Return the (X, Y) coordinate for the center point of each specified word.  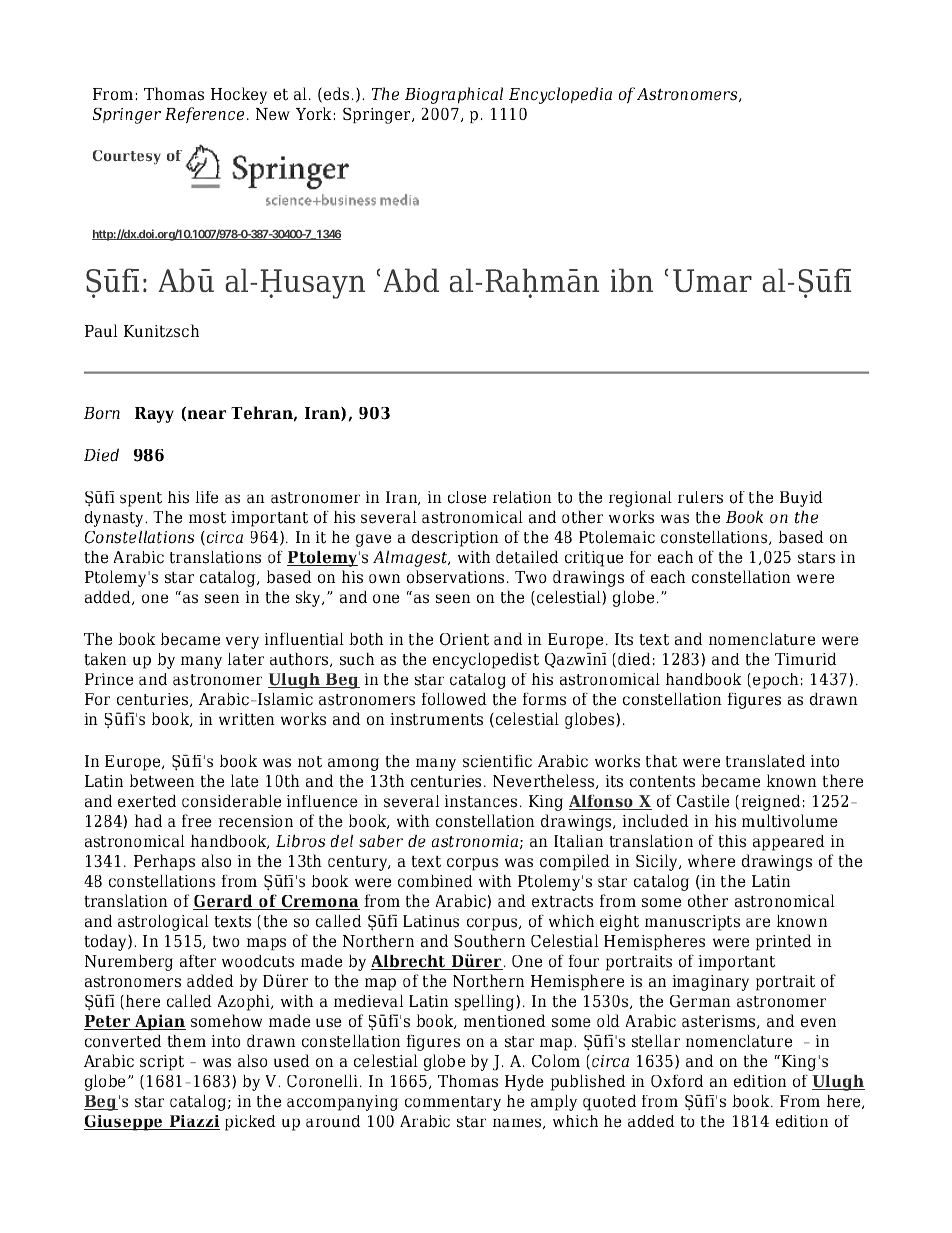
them (186, 1041)
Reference (204, 115)
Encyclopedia (560, 95)
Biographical (454, 95)
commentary (453, 1103)
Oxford (677, 1081)
